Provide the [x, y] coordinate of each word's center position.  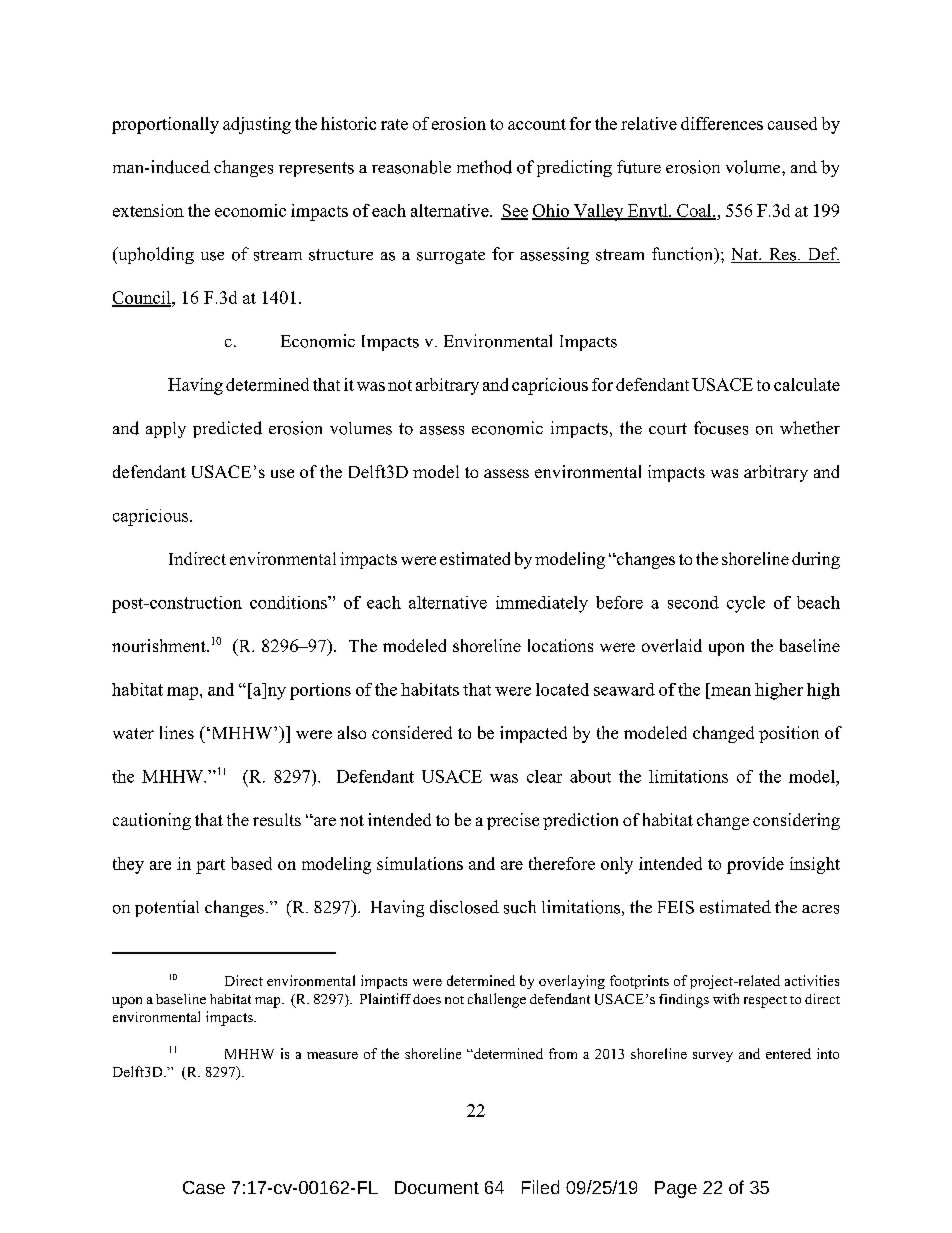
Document [437, 1187]
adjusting [257, 125]
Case [204, 1187]
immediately [542, 604]
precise [513, 821]
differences [722, 123]
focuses [721, 428]
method [484, 167]
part [210, 866]
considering [796, 821]
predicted [227, 429]
